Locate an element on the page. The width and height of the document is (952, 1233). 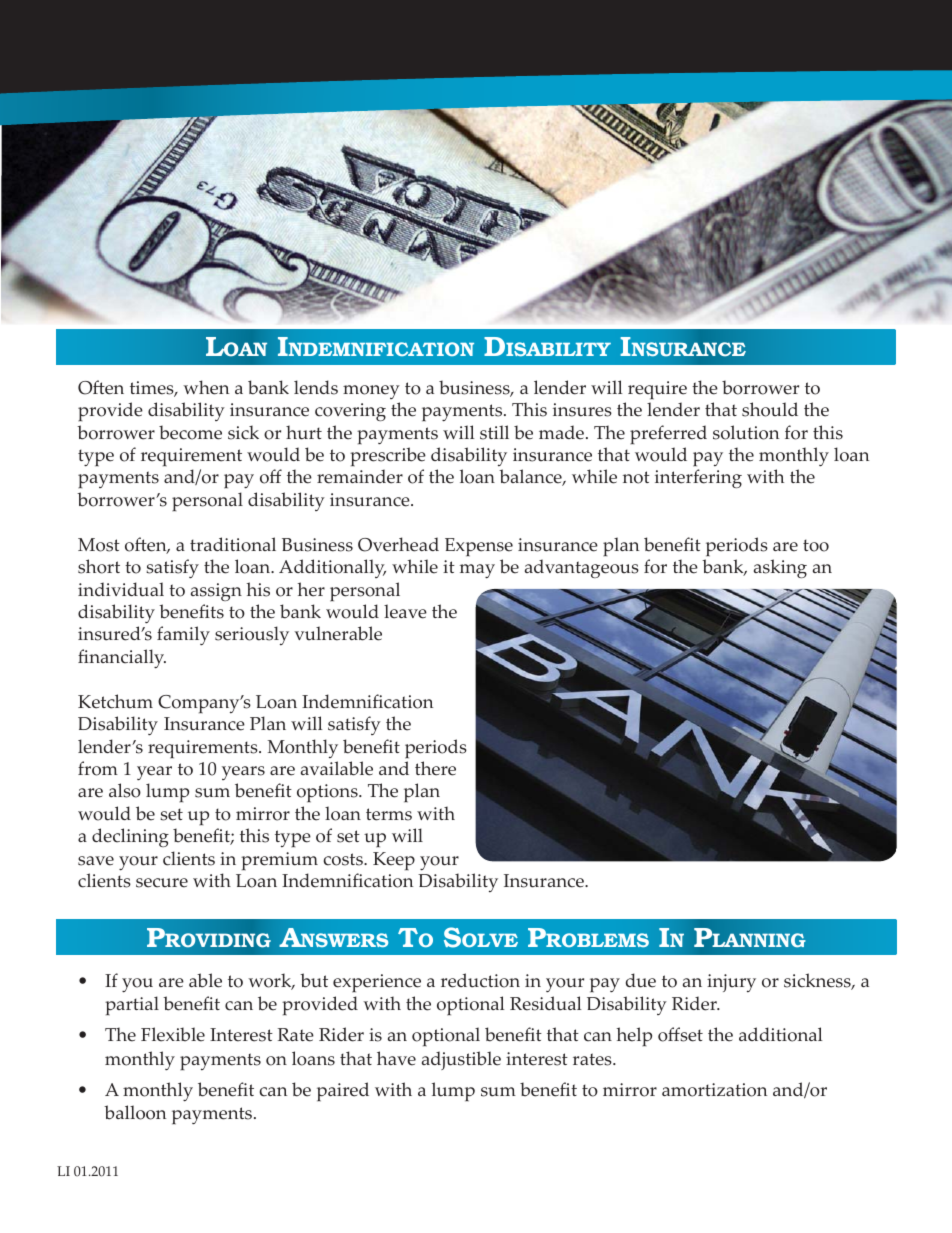
still is located at coordinates (494, 432).
